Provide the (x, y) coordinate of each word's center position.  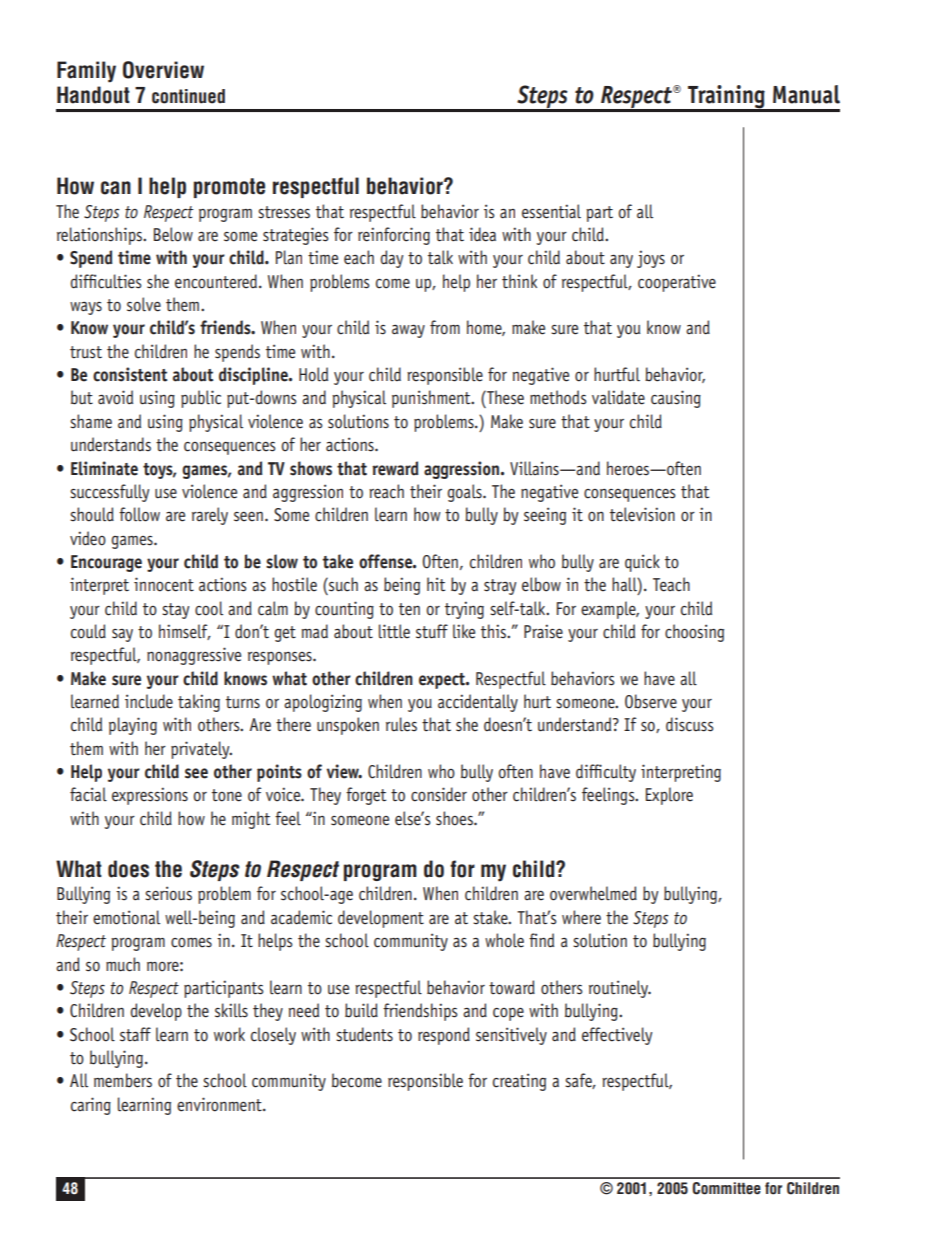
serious (168, 893)
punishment (432, 399)
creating (519, 1082)
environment (220, 1104)
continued (188, 96)
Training (726, 98)
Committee (726, 1188)
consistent (130, 374)
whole (504, 940)
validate (618, 397)
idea (482, 234)
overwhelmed (593, 893)
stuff (432, 631)
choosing (694, 633)
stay (175, 611)
